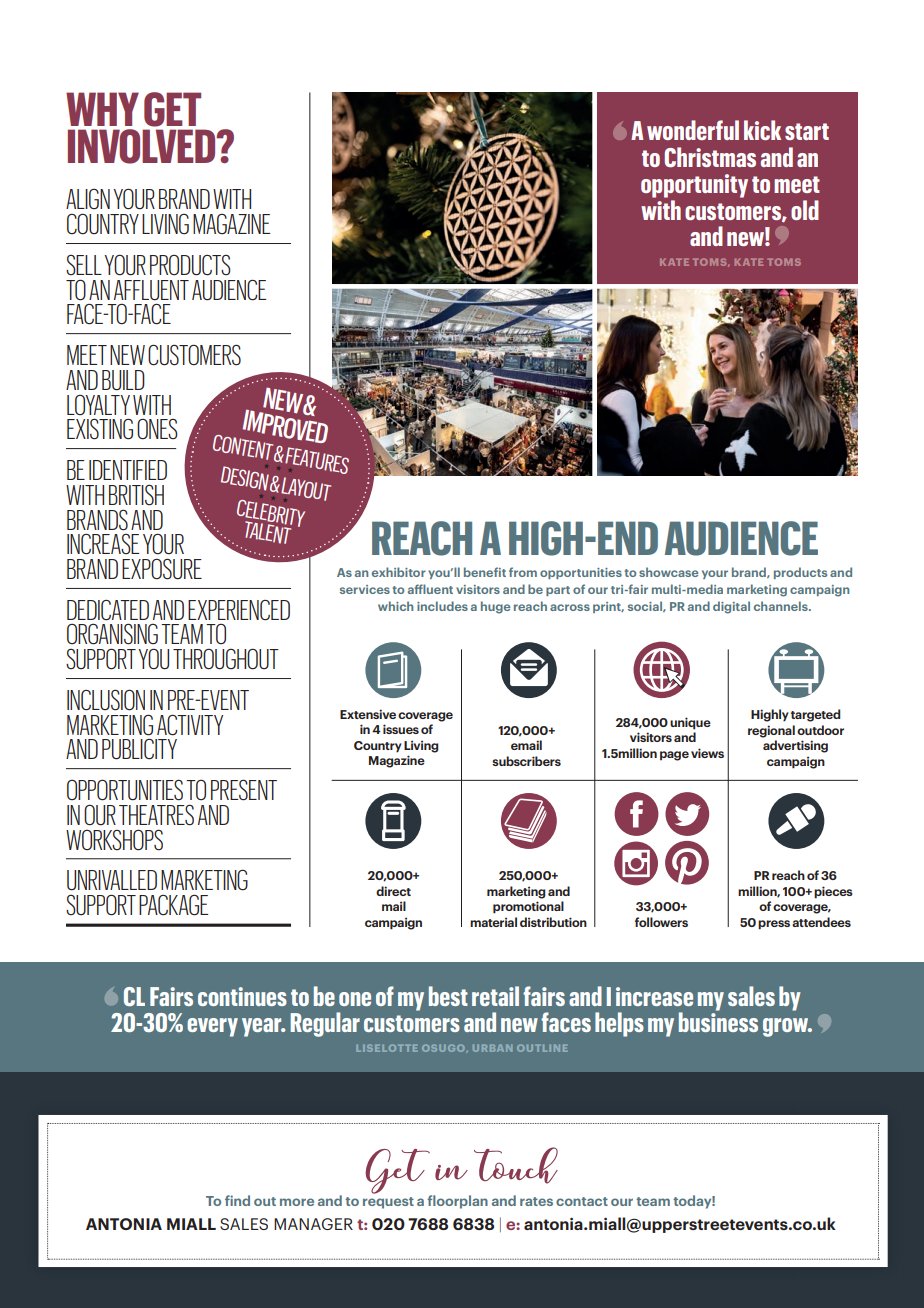 Image resolution: width=924 pixels, height=1308 pixels. I want to click on find, so click(237, 1200).
